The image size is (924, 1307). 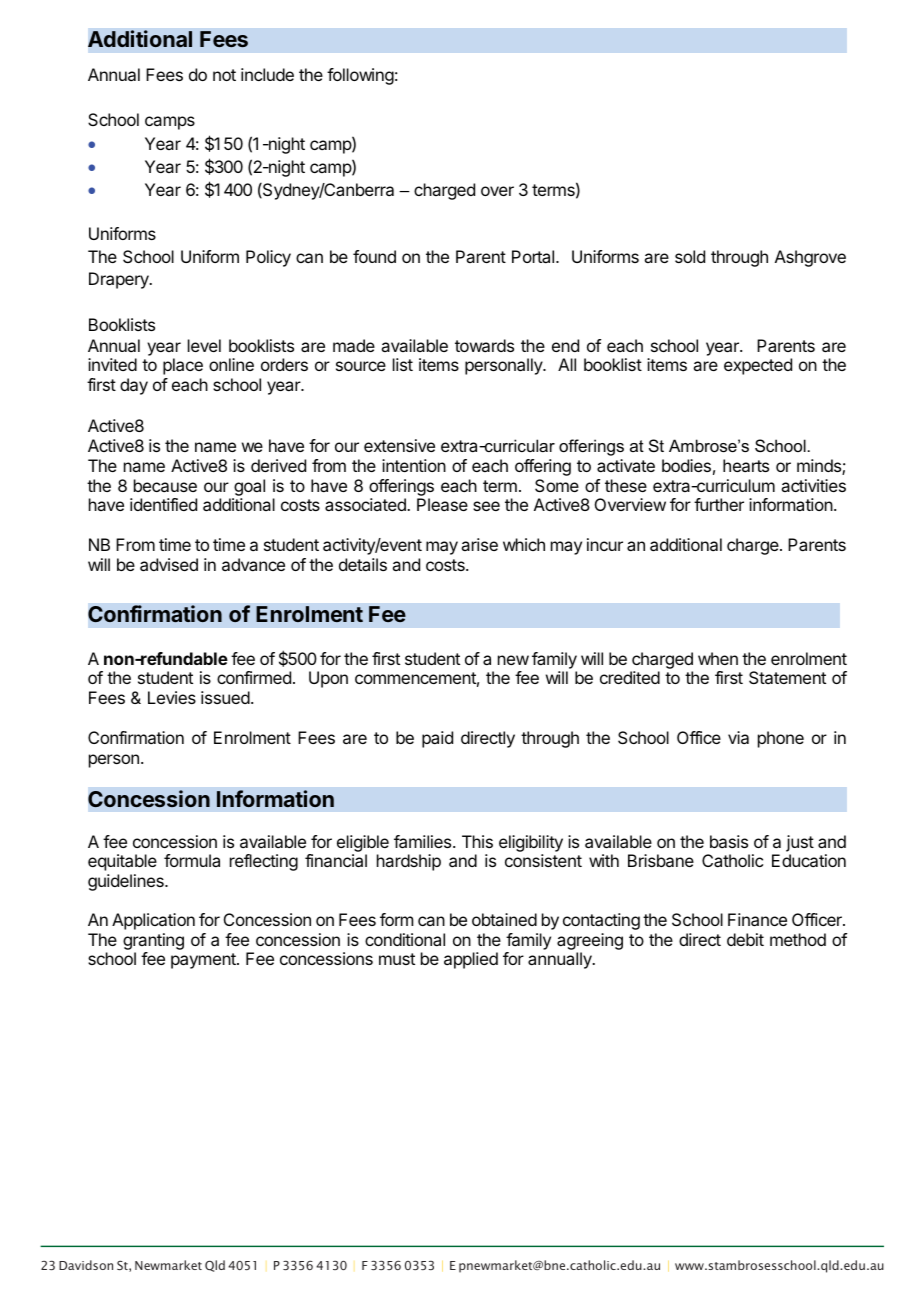 I want to click on debit, so click(x=745, y=939).
